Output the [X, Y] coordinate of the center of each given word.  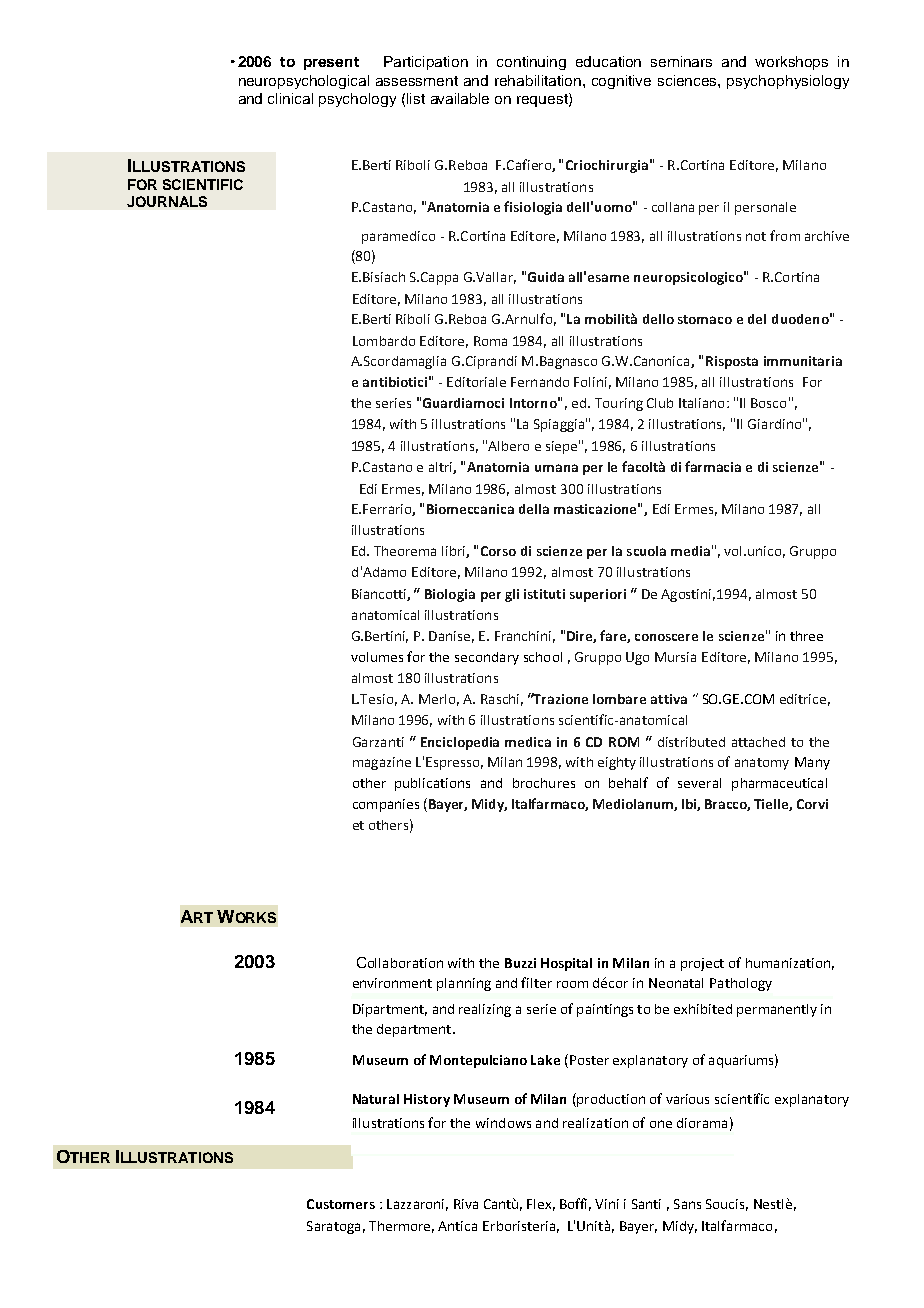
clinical [290, 98]
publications [432, 784]
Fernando [540, 382]
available [460, 98]
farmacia [713, 466]
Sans [687, 1204]
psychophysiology [788, 82]
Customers [341, 1204]
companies [386, 805]
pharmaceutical [779, 784]
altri [441, 468]
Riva [466, 1204]
